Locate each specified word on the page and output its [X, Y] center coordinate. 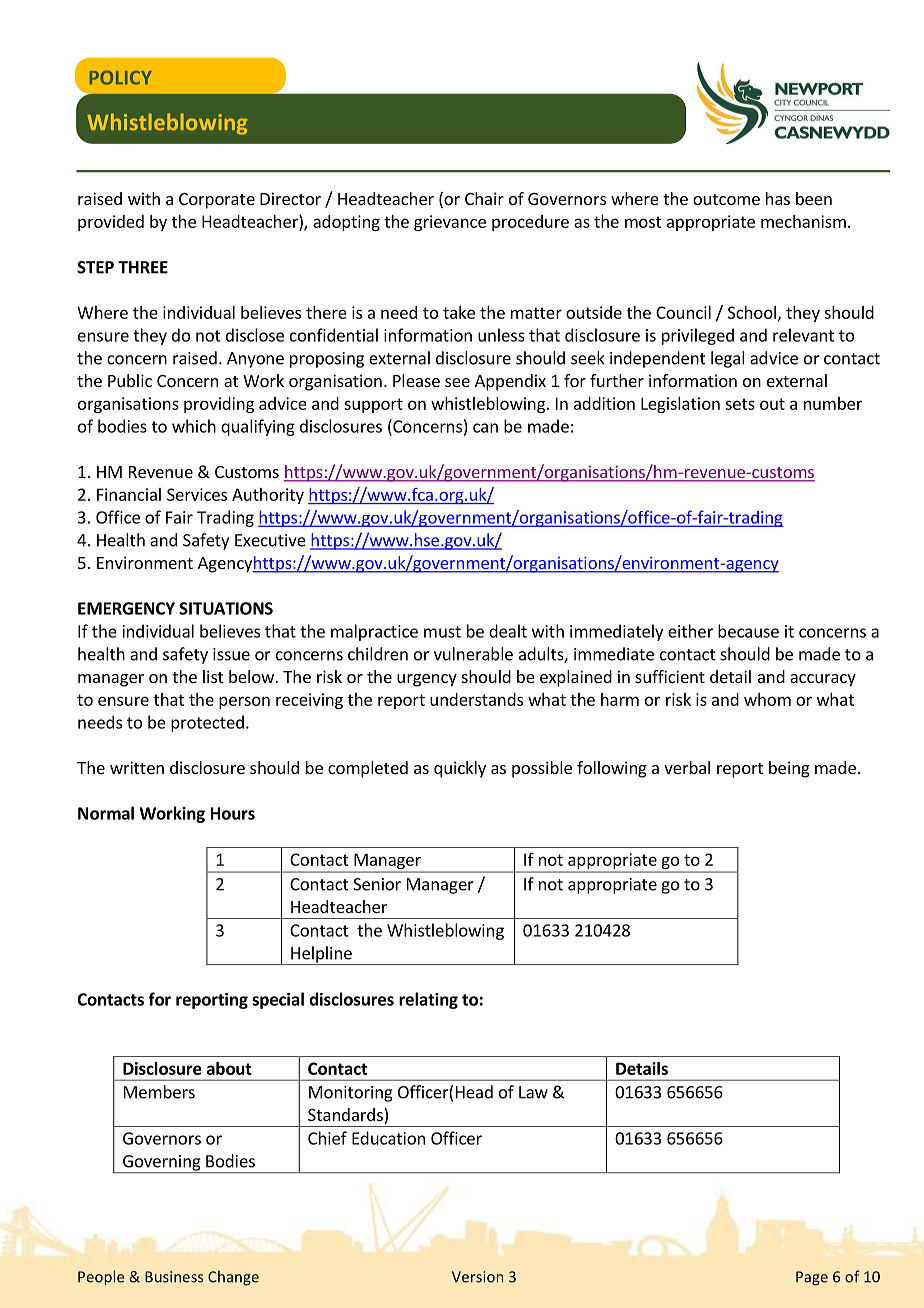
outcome [726, 199]
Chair [484, 198]
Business [174, 1277]
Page [812, 1278]
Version [477, 1277]
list [213, 676]
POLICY [121, 78]
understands [476, 699]
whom [767, 699]
